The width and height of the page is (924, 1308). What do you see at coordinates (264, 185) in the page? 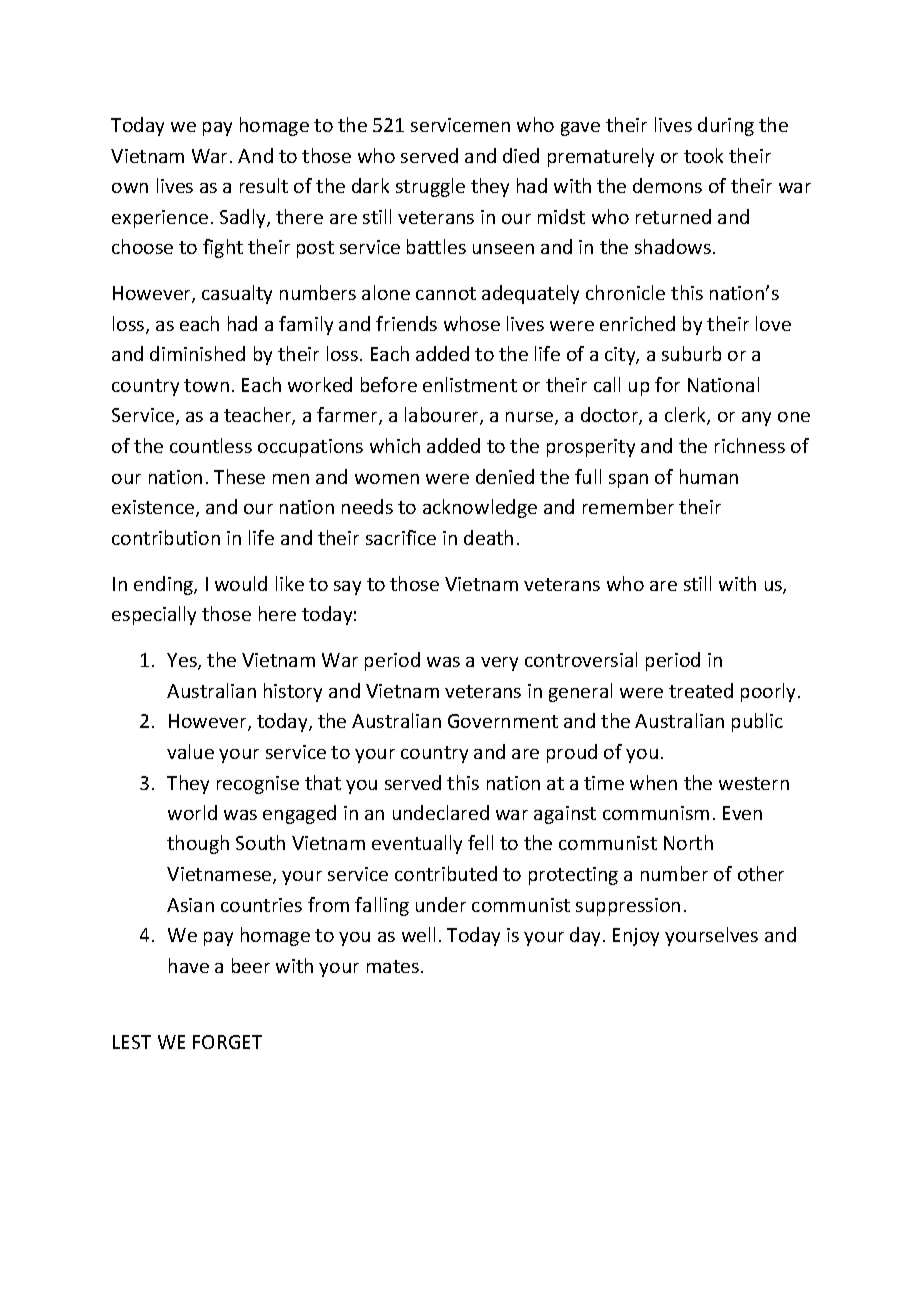
I see `result` at bounding box center [264, 185].
